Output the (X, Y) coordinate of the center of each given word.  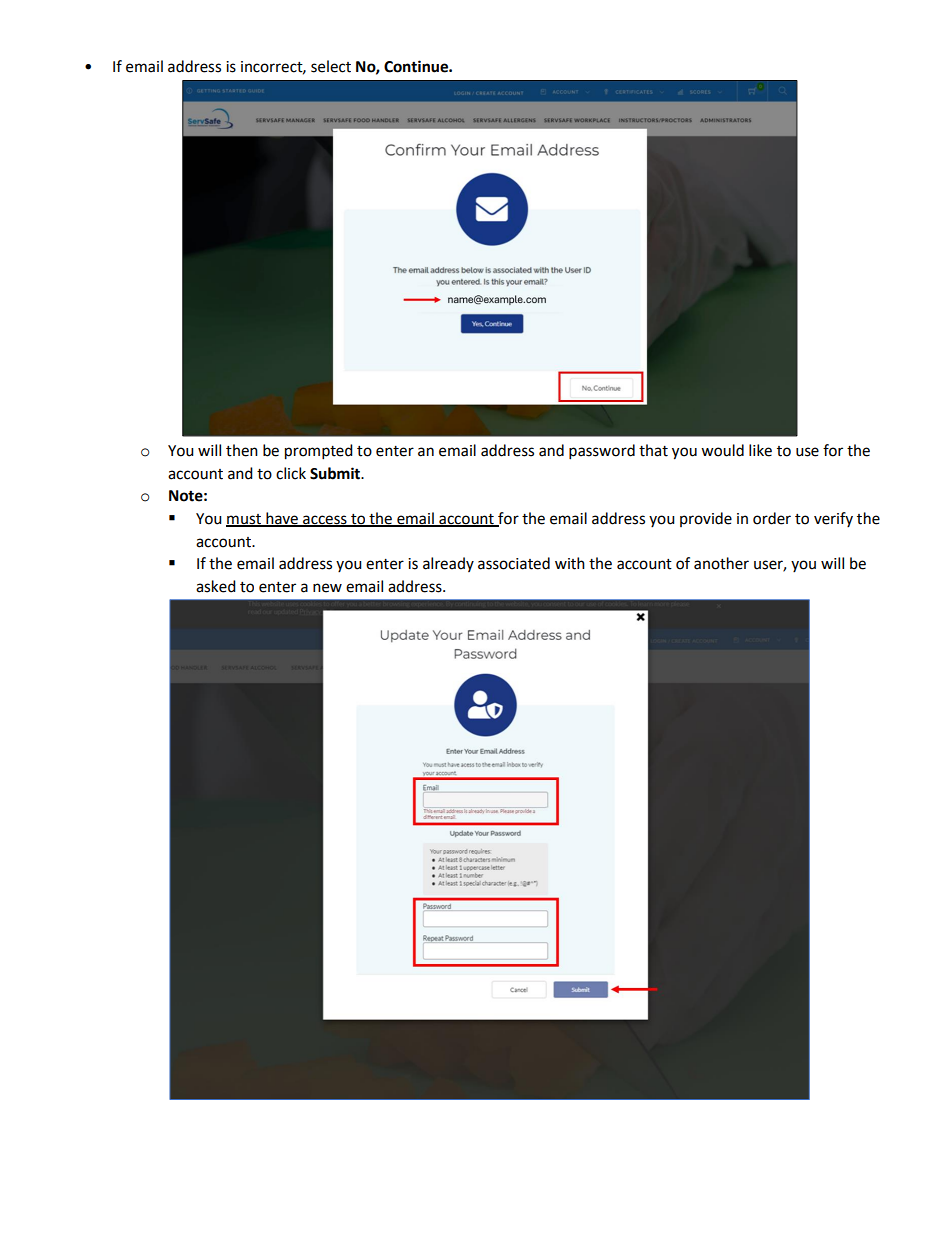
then (242, 450)
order (772, 518)
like (760, 450)
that (653, 450)
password (602, 452)
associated (514, 563)
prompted (319, 452)
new (327, 588)
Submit (336, 473)
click (291, 473)
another (721, 563)
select (331, 66)
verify (833, 519)
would (722, 450)
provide (706, 519)
